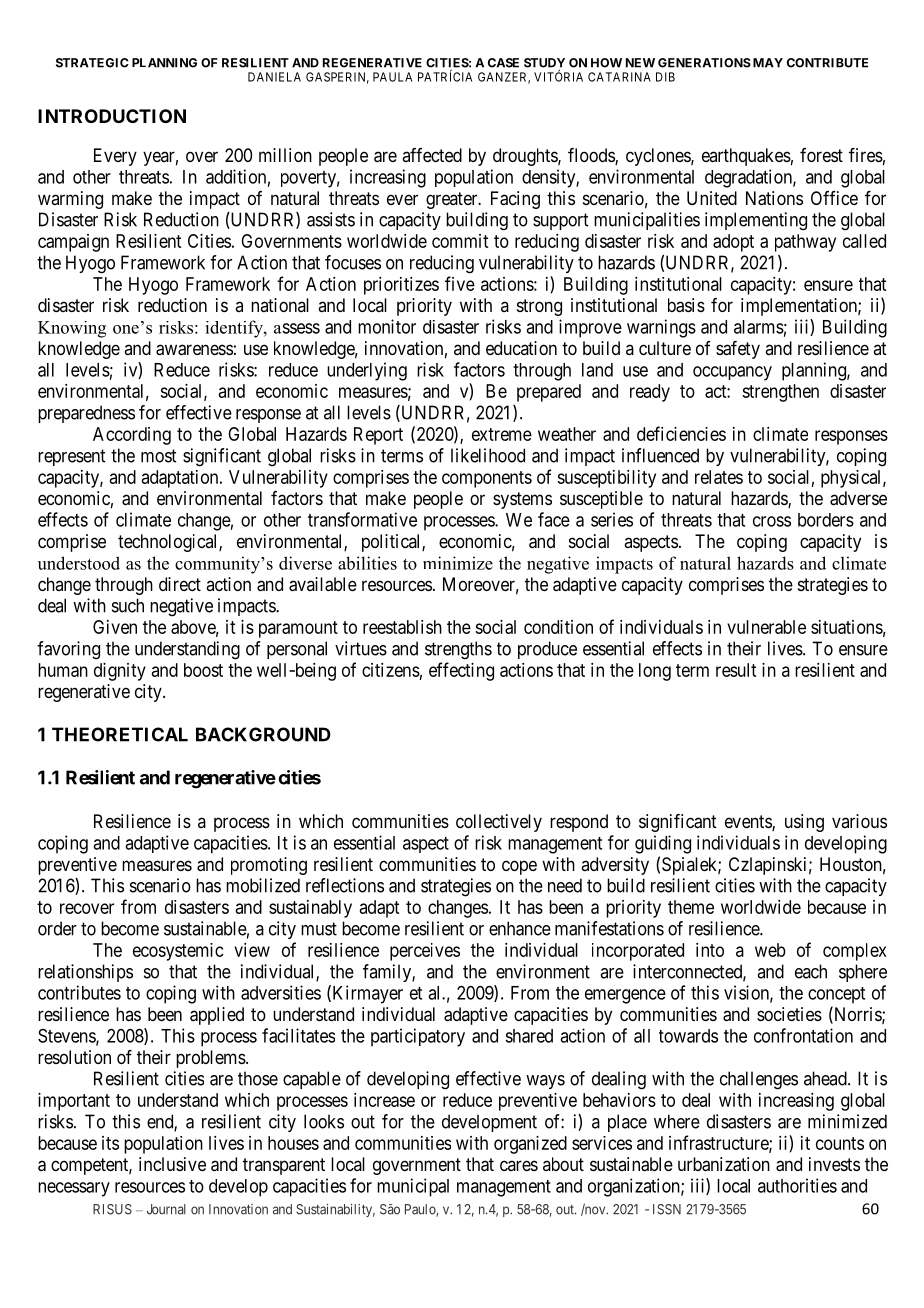 This screenshot has width=924, height=1308. What do you see at coordinates (704, 63) in the screenshot?
I see `GENERATIONS` at bounding box center [704, 63].
